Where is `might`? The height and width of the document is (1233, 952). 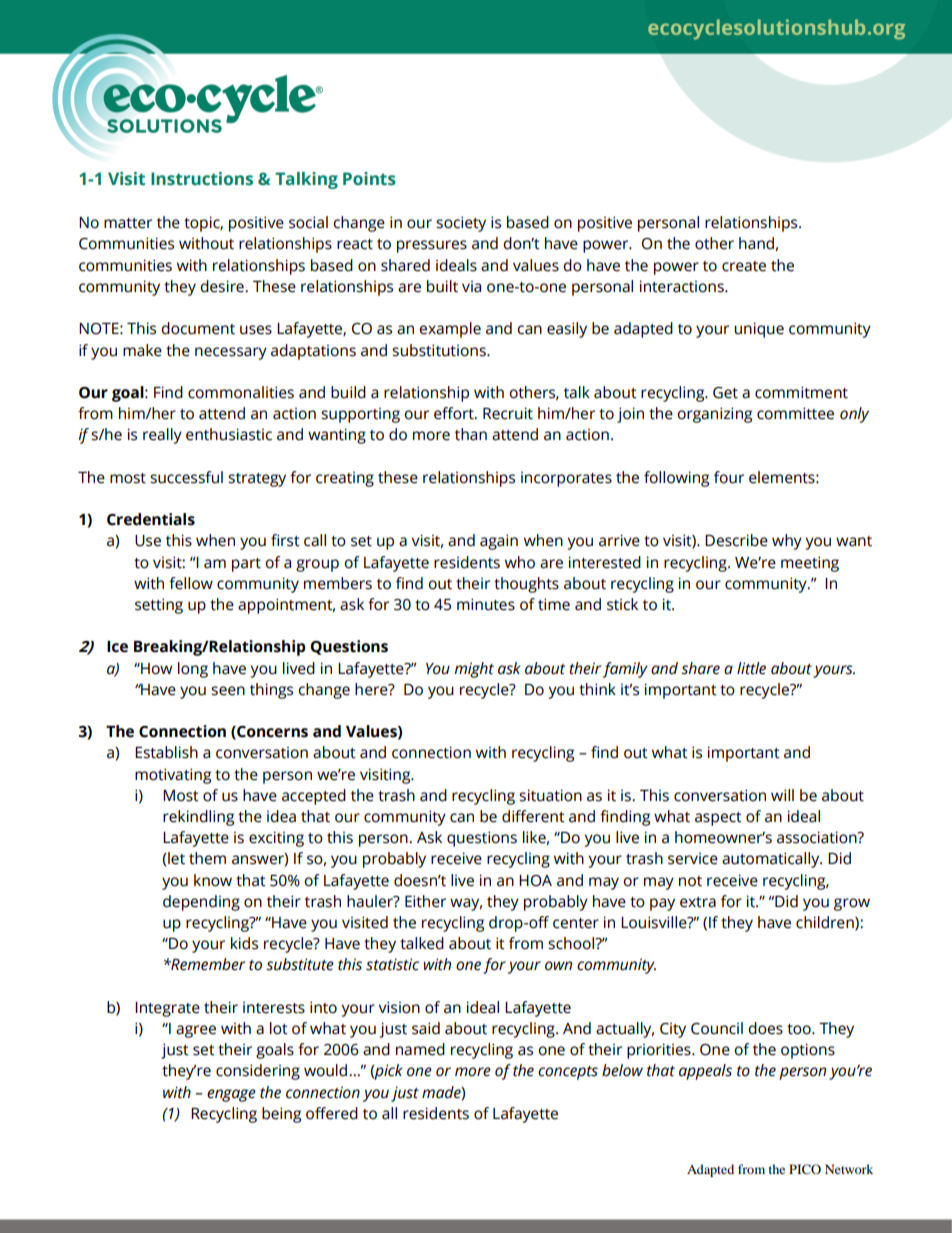 might is located at coordinates (474, 670).
